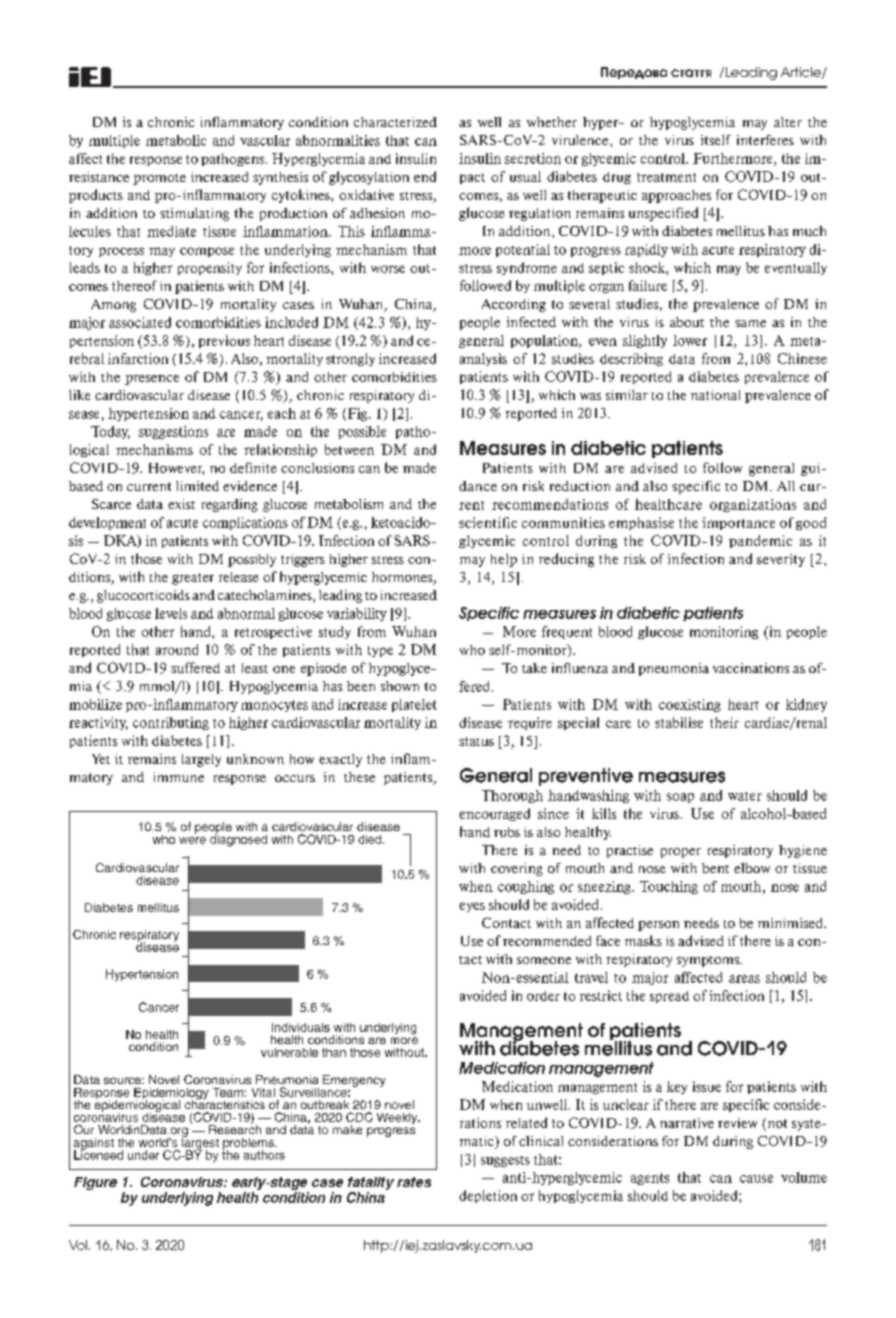 This screenshot has width=896, height=1318. Describe the element at coordinates (192, 840) in the screenshot. I see `were` at that location.
